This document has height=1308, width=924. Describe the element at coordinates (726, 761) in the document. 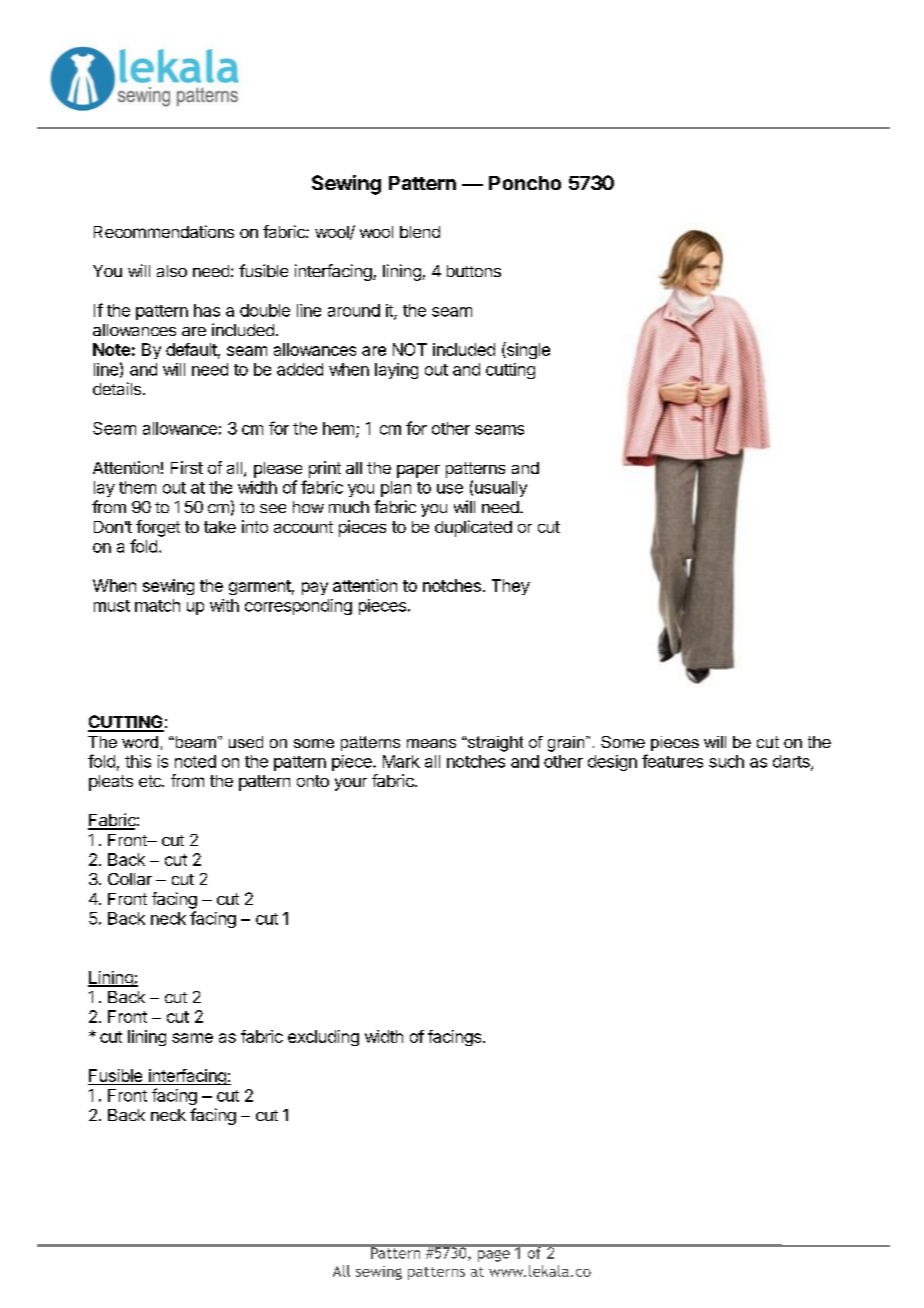

I see `such` at that location.
